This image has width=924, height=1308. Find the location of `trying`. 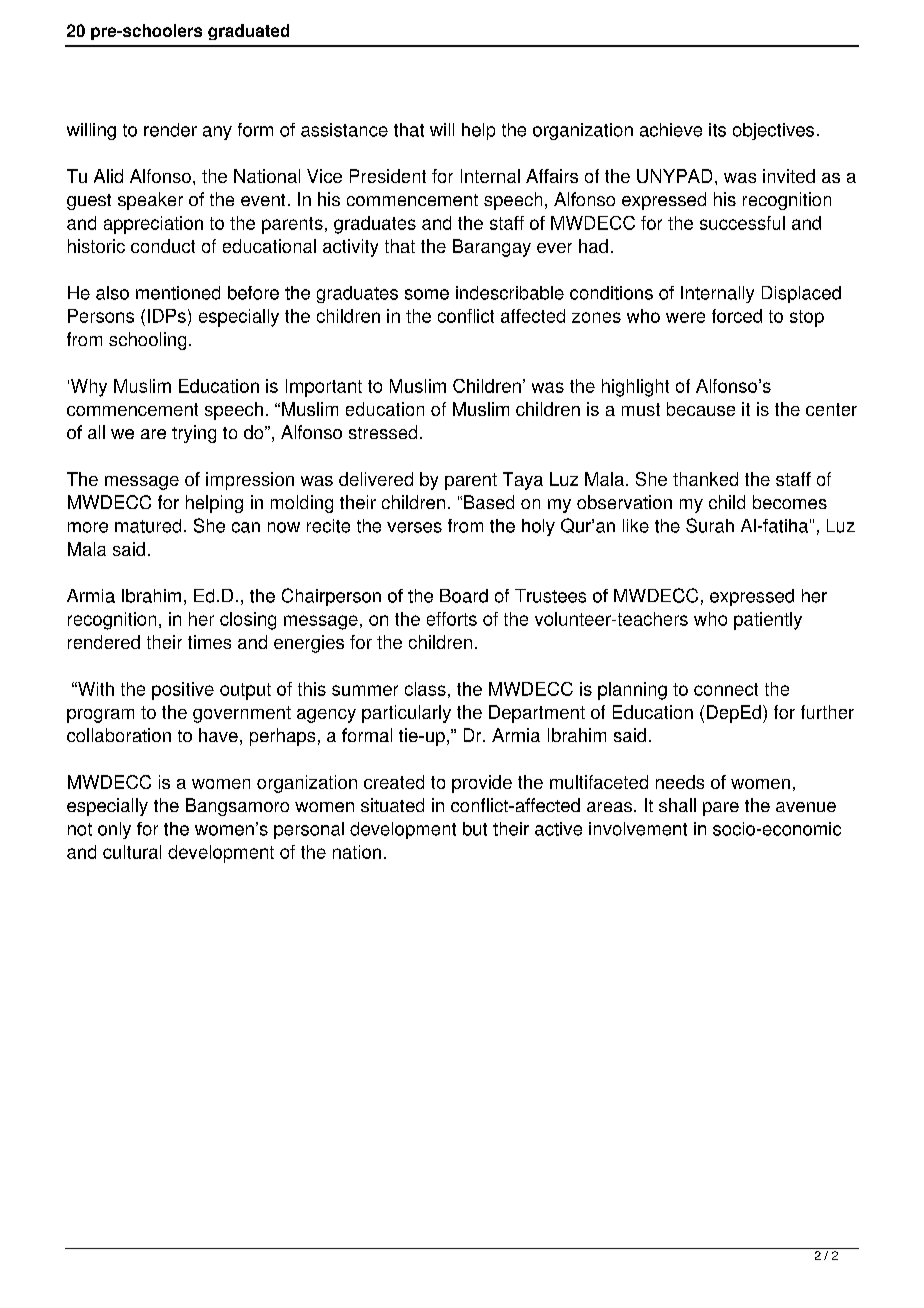

trying is located at coordinates (194, 434).
